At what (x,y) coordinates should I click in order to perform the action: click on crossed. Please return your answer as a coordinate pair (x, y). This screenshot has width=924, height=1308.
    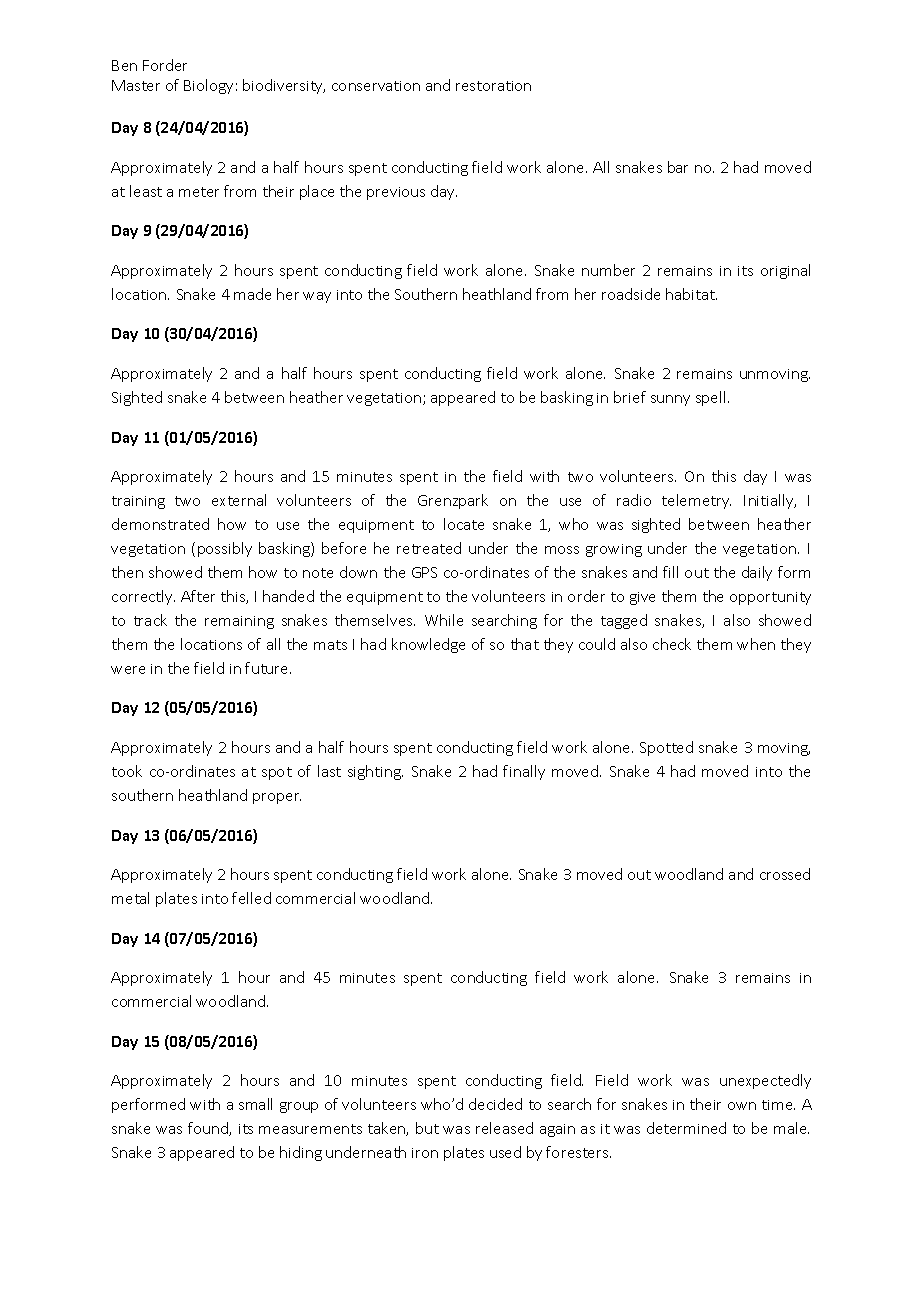
    Looking at the image, I should click on (785, 874).
